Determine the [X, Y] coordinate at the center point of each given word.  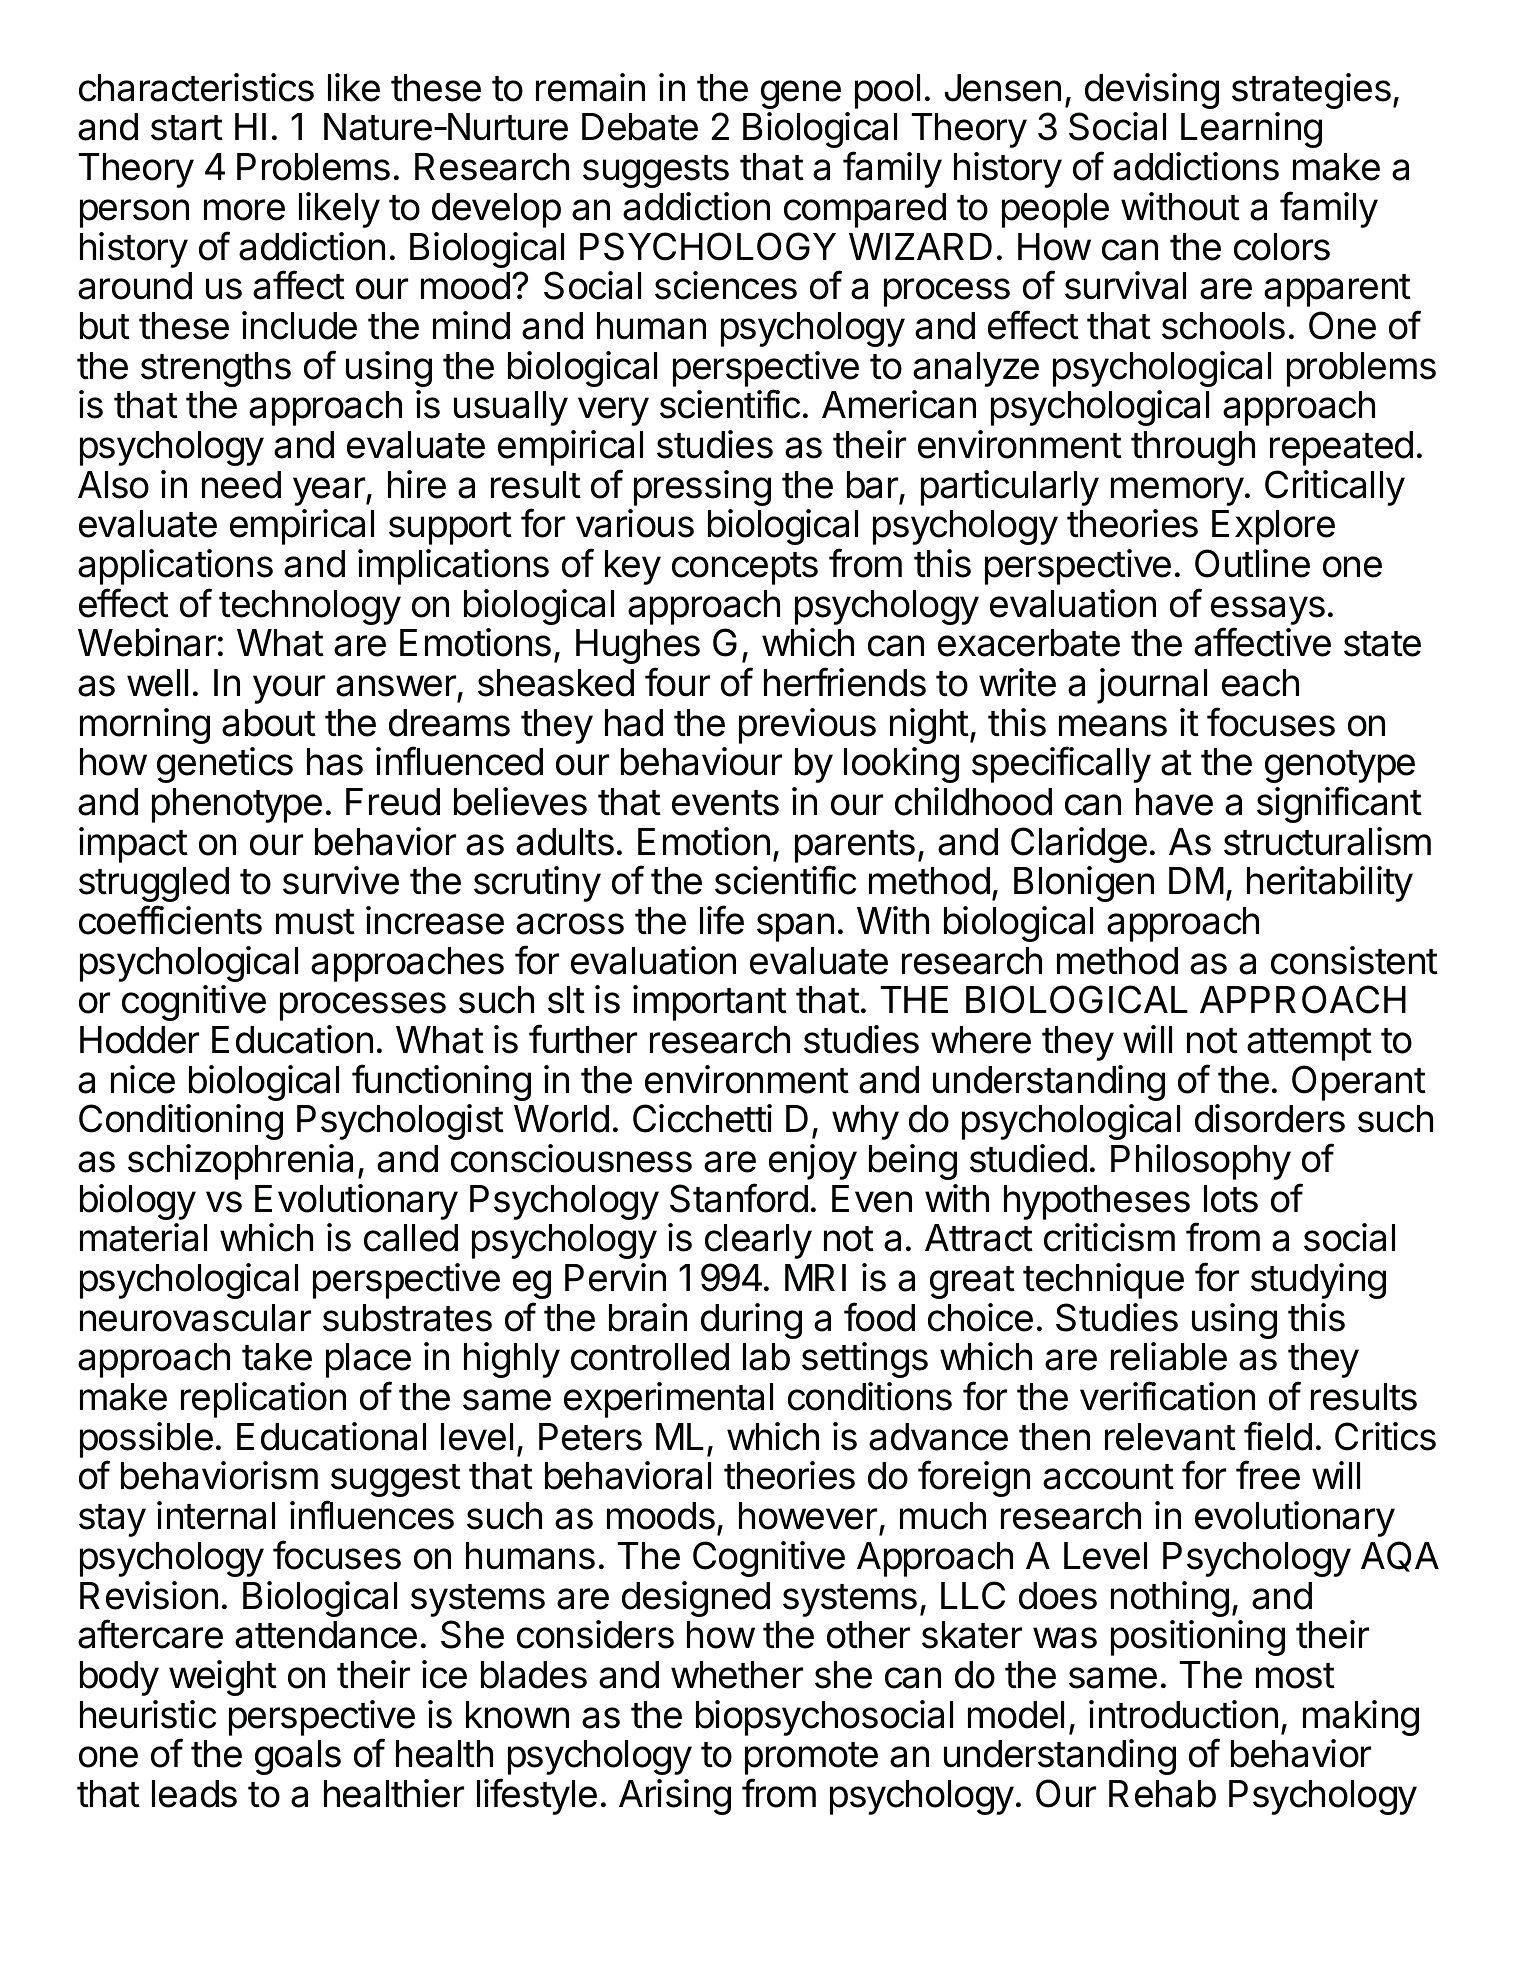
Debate [640, 127]
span [795, 927]
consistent [1354, 960]
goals [298, 1757]
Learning [1251, 130]
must [315, 922]
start [187, 128]
